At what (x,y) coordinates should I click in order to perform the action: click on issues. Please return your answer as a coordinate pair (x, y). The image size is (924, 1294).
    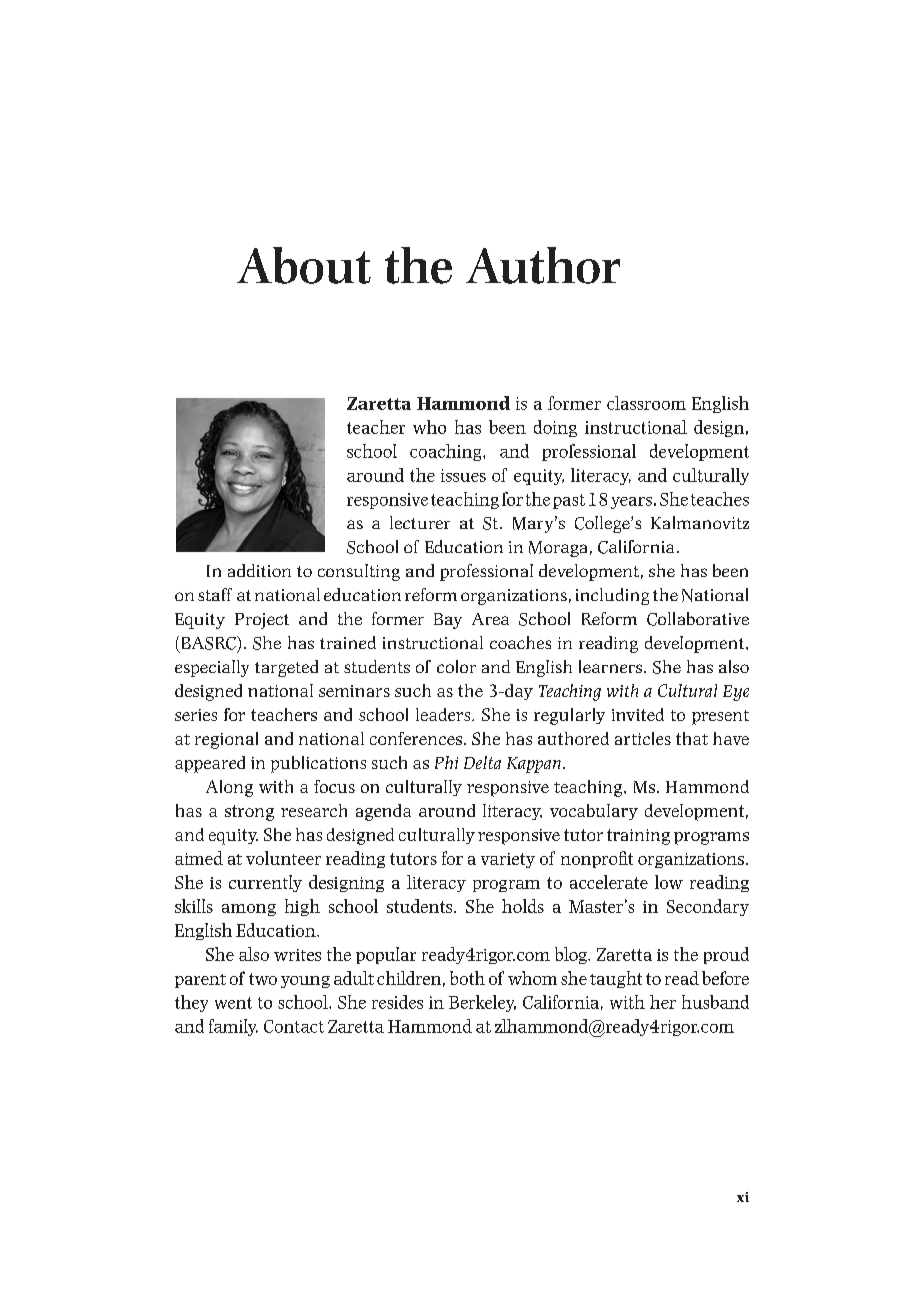
    Looking at the image, I should click on (463, 475).
